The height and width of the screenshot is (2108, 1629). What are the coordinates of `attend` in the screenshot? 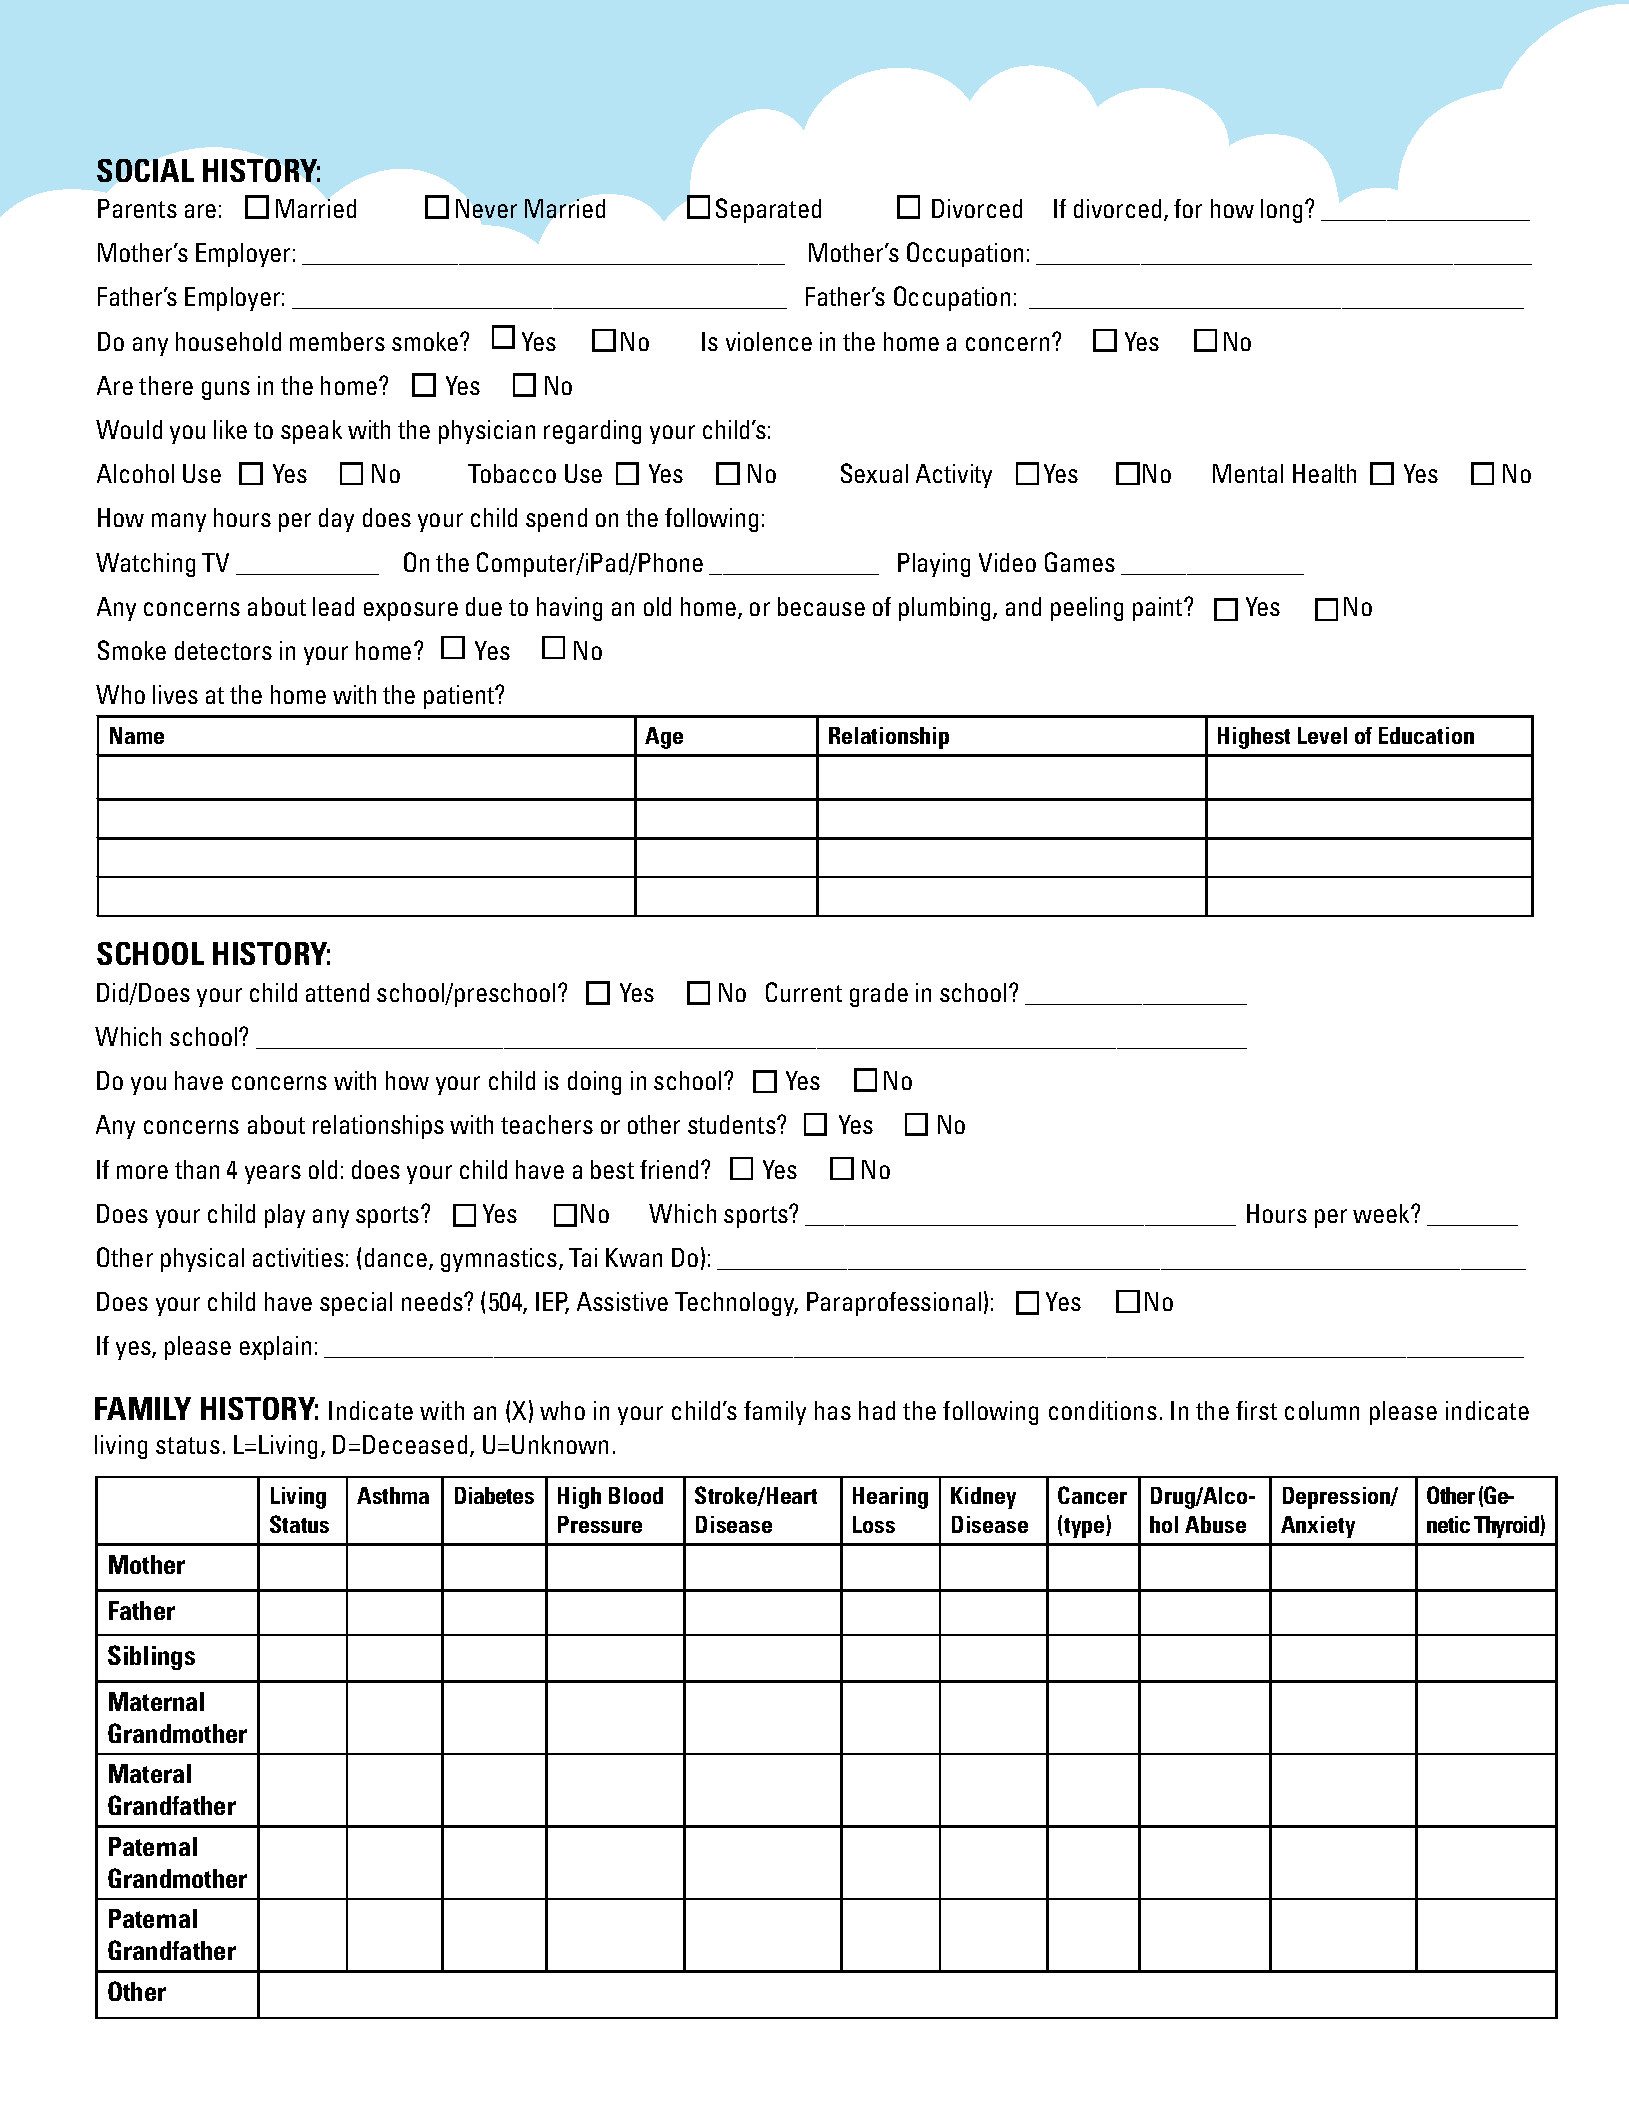 It's located at (337, 992).
